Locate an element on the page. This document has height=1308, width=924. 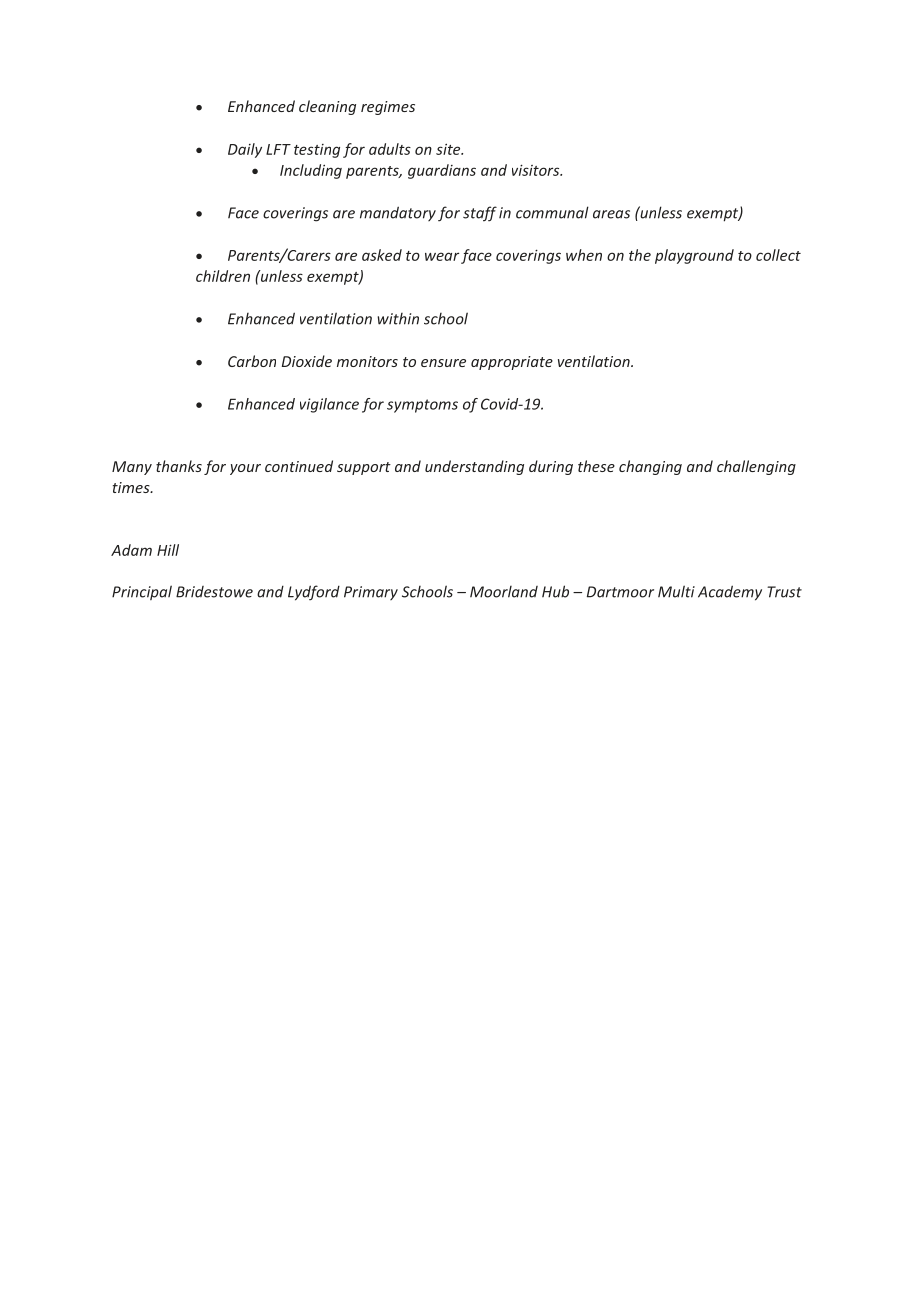
thanks is located at coordinates (179, 466).
